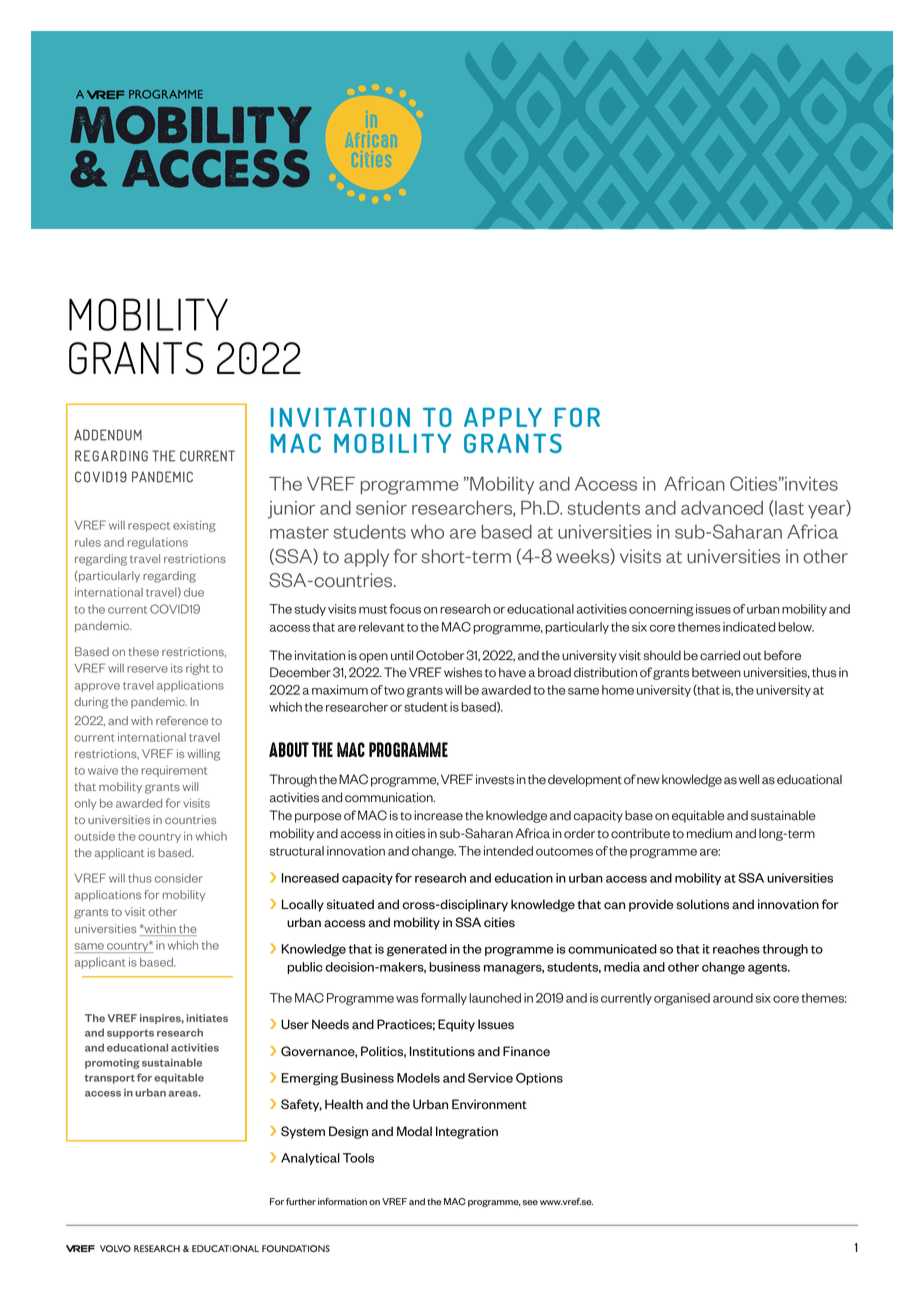 This screenshot has height=1308, width=924. Describe the element at coordinates (722, 508) in the screenshot. I see `advanced` at that location.
